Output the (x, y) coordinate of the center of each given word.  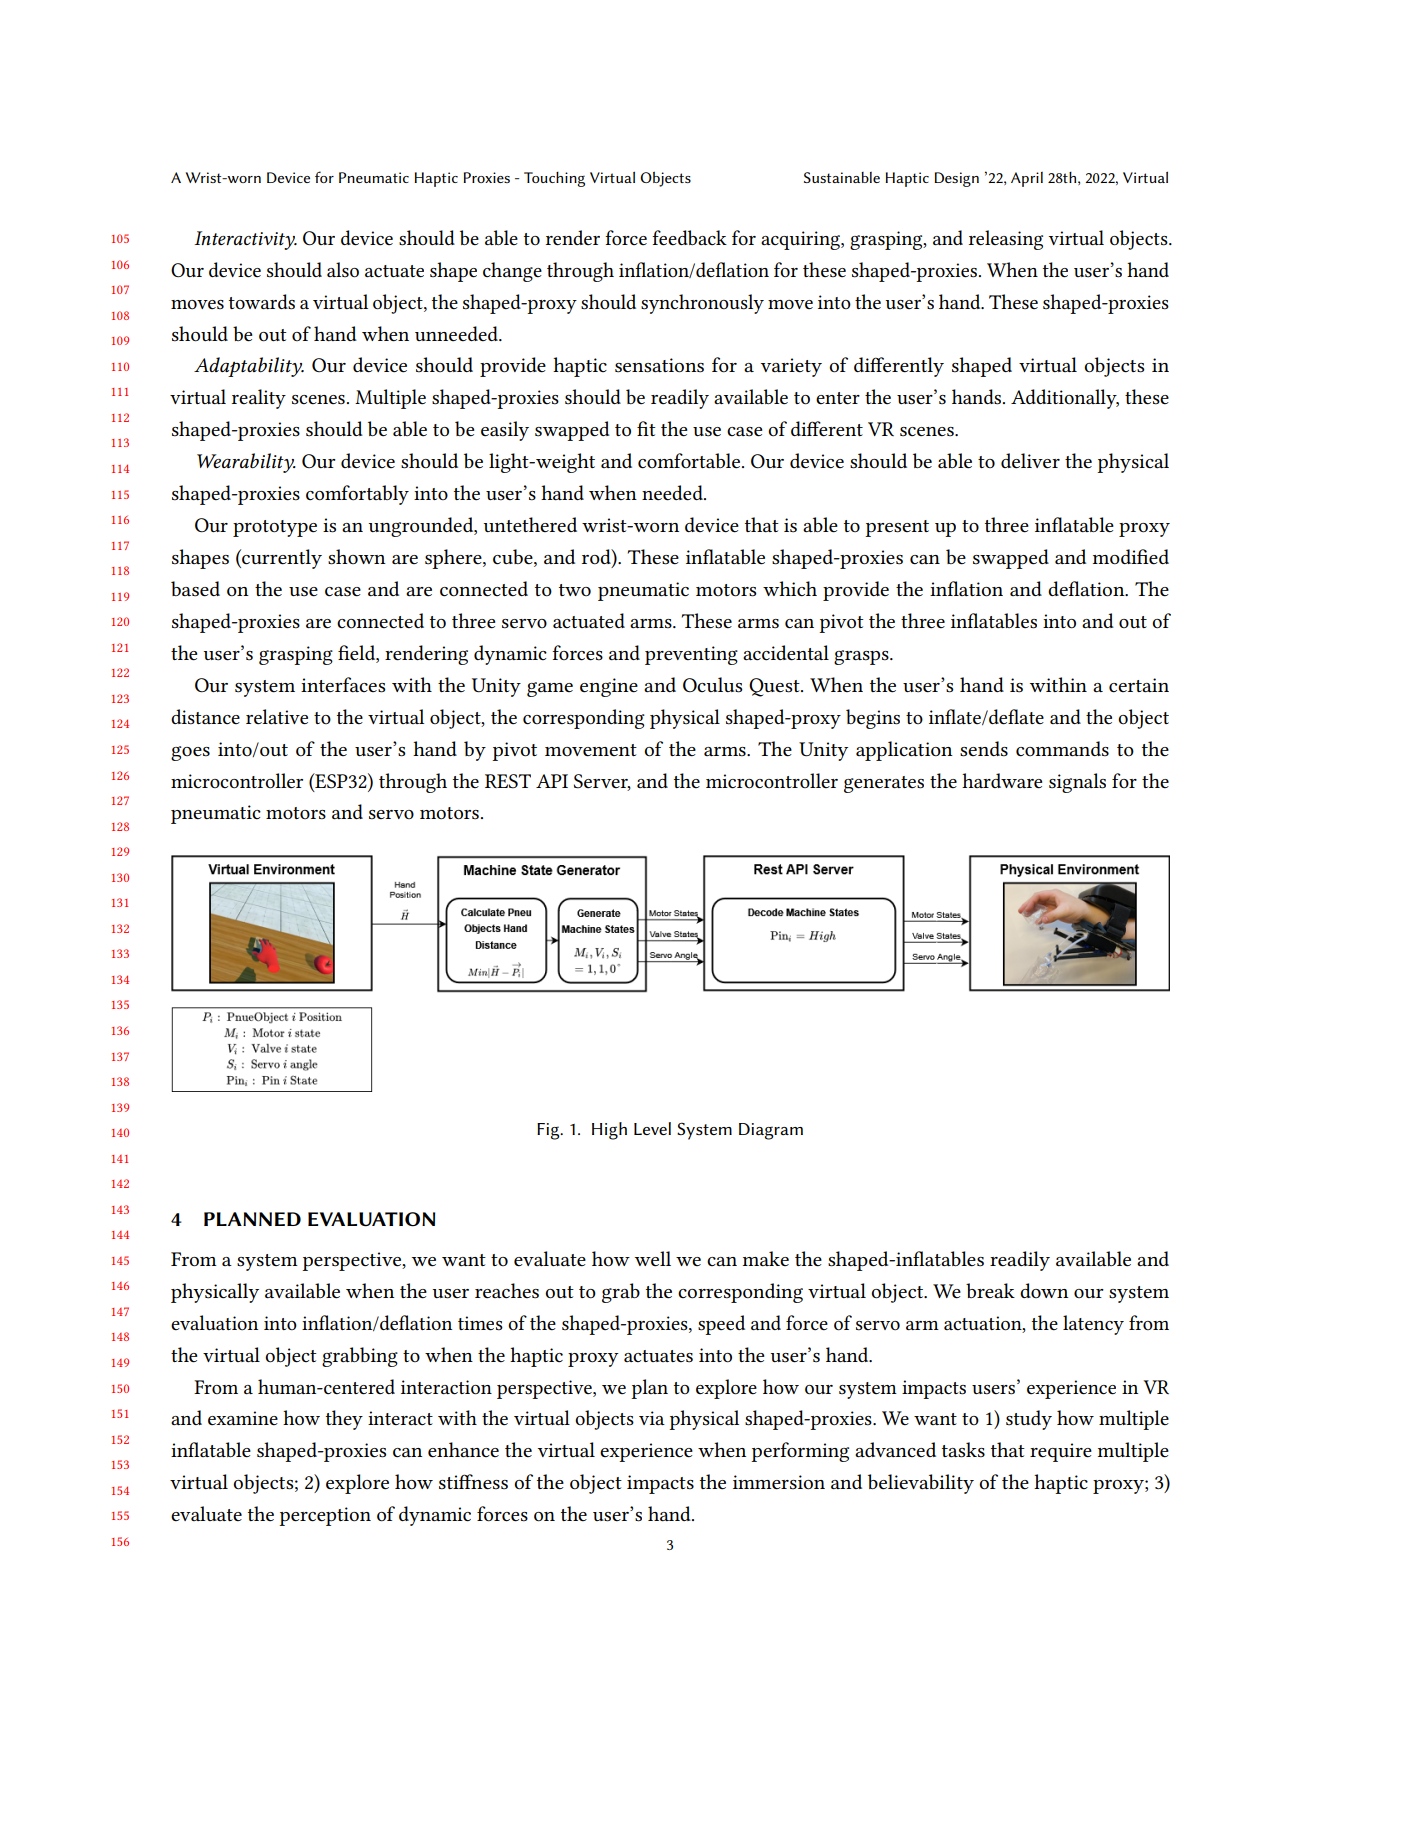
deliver (1030, 461)
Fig (549, 1131)
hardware (1002, 781)
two (575, 590)
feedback (689, 238)
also (343, 270)
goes (190, 753)
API (552, 781)
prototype (275, 528)
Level (652, 1128)
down (1044, 1290)
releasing (1006, 240)
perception (325, 1516)
